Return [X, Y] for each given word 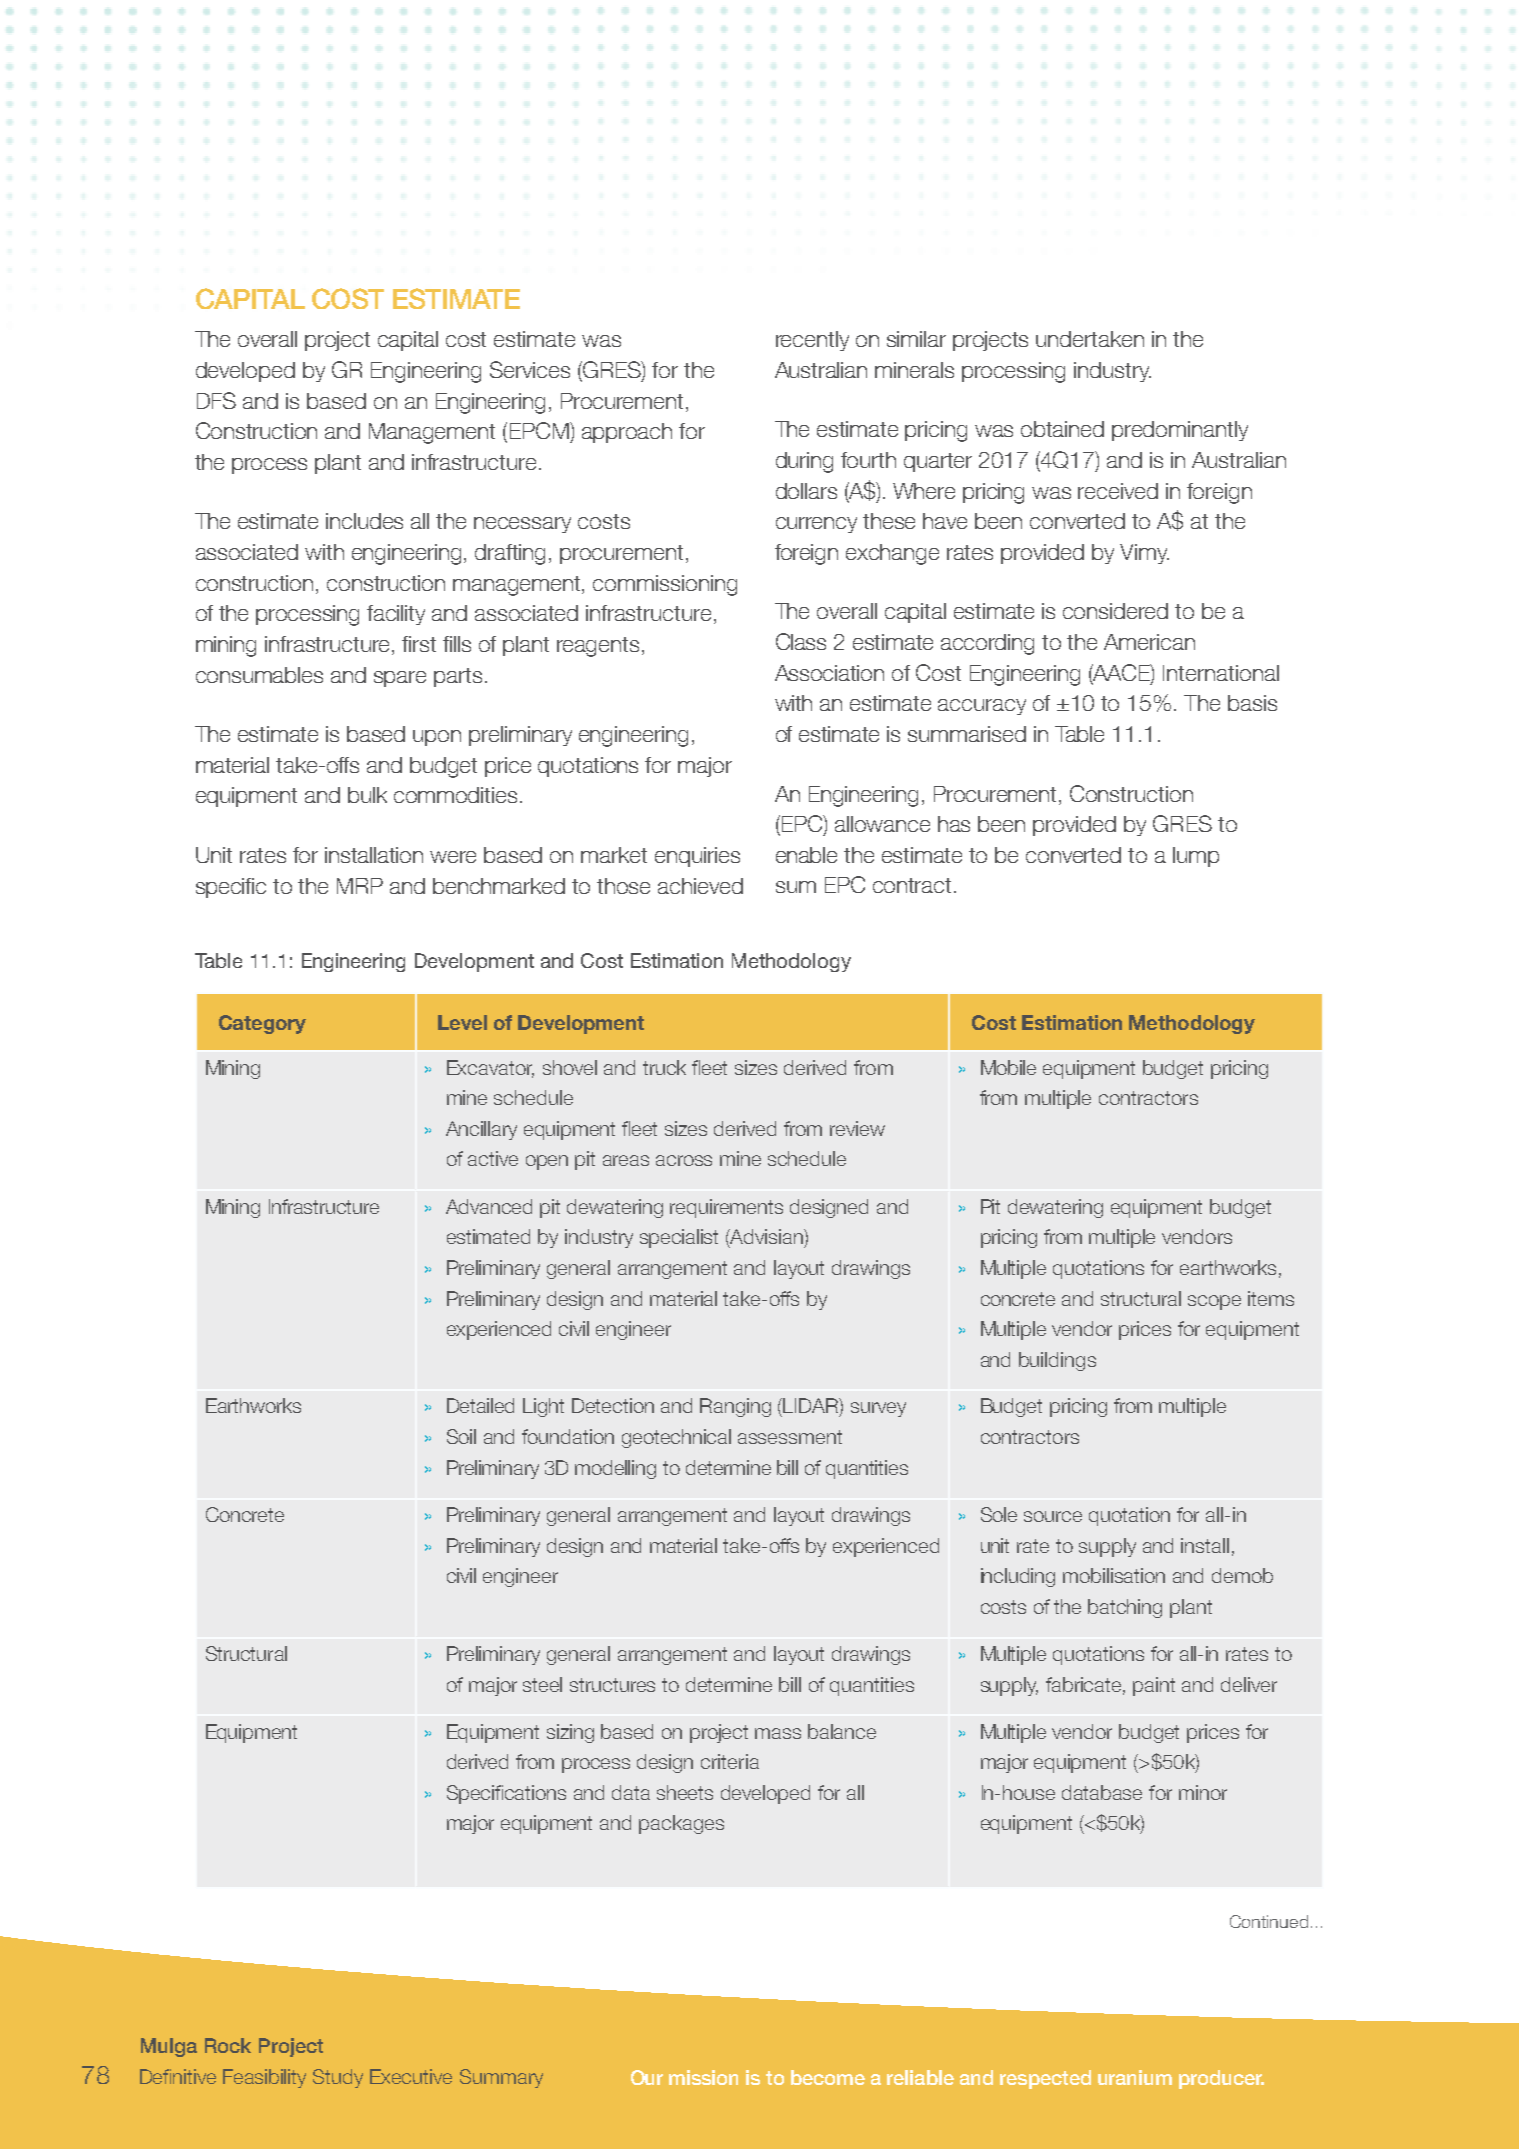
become [828, 2077]
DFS [216, 400]
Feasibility [264, 2078]
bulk [367, 795]
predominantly [1180, 431]
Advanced [489, 1206]
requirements [726, 1208]
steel [542, 1684]
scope [1214, 1302]
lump [1196, 857]
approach [627, 433]
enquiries [697, 857]
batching [1125, 1608]
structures [612, 1685]
